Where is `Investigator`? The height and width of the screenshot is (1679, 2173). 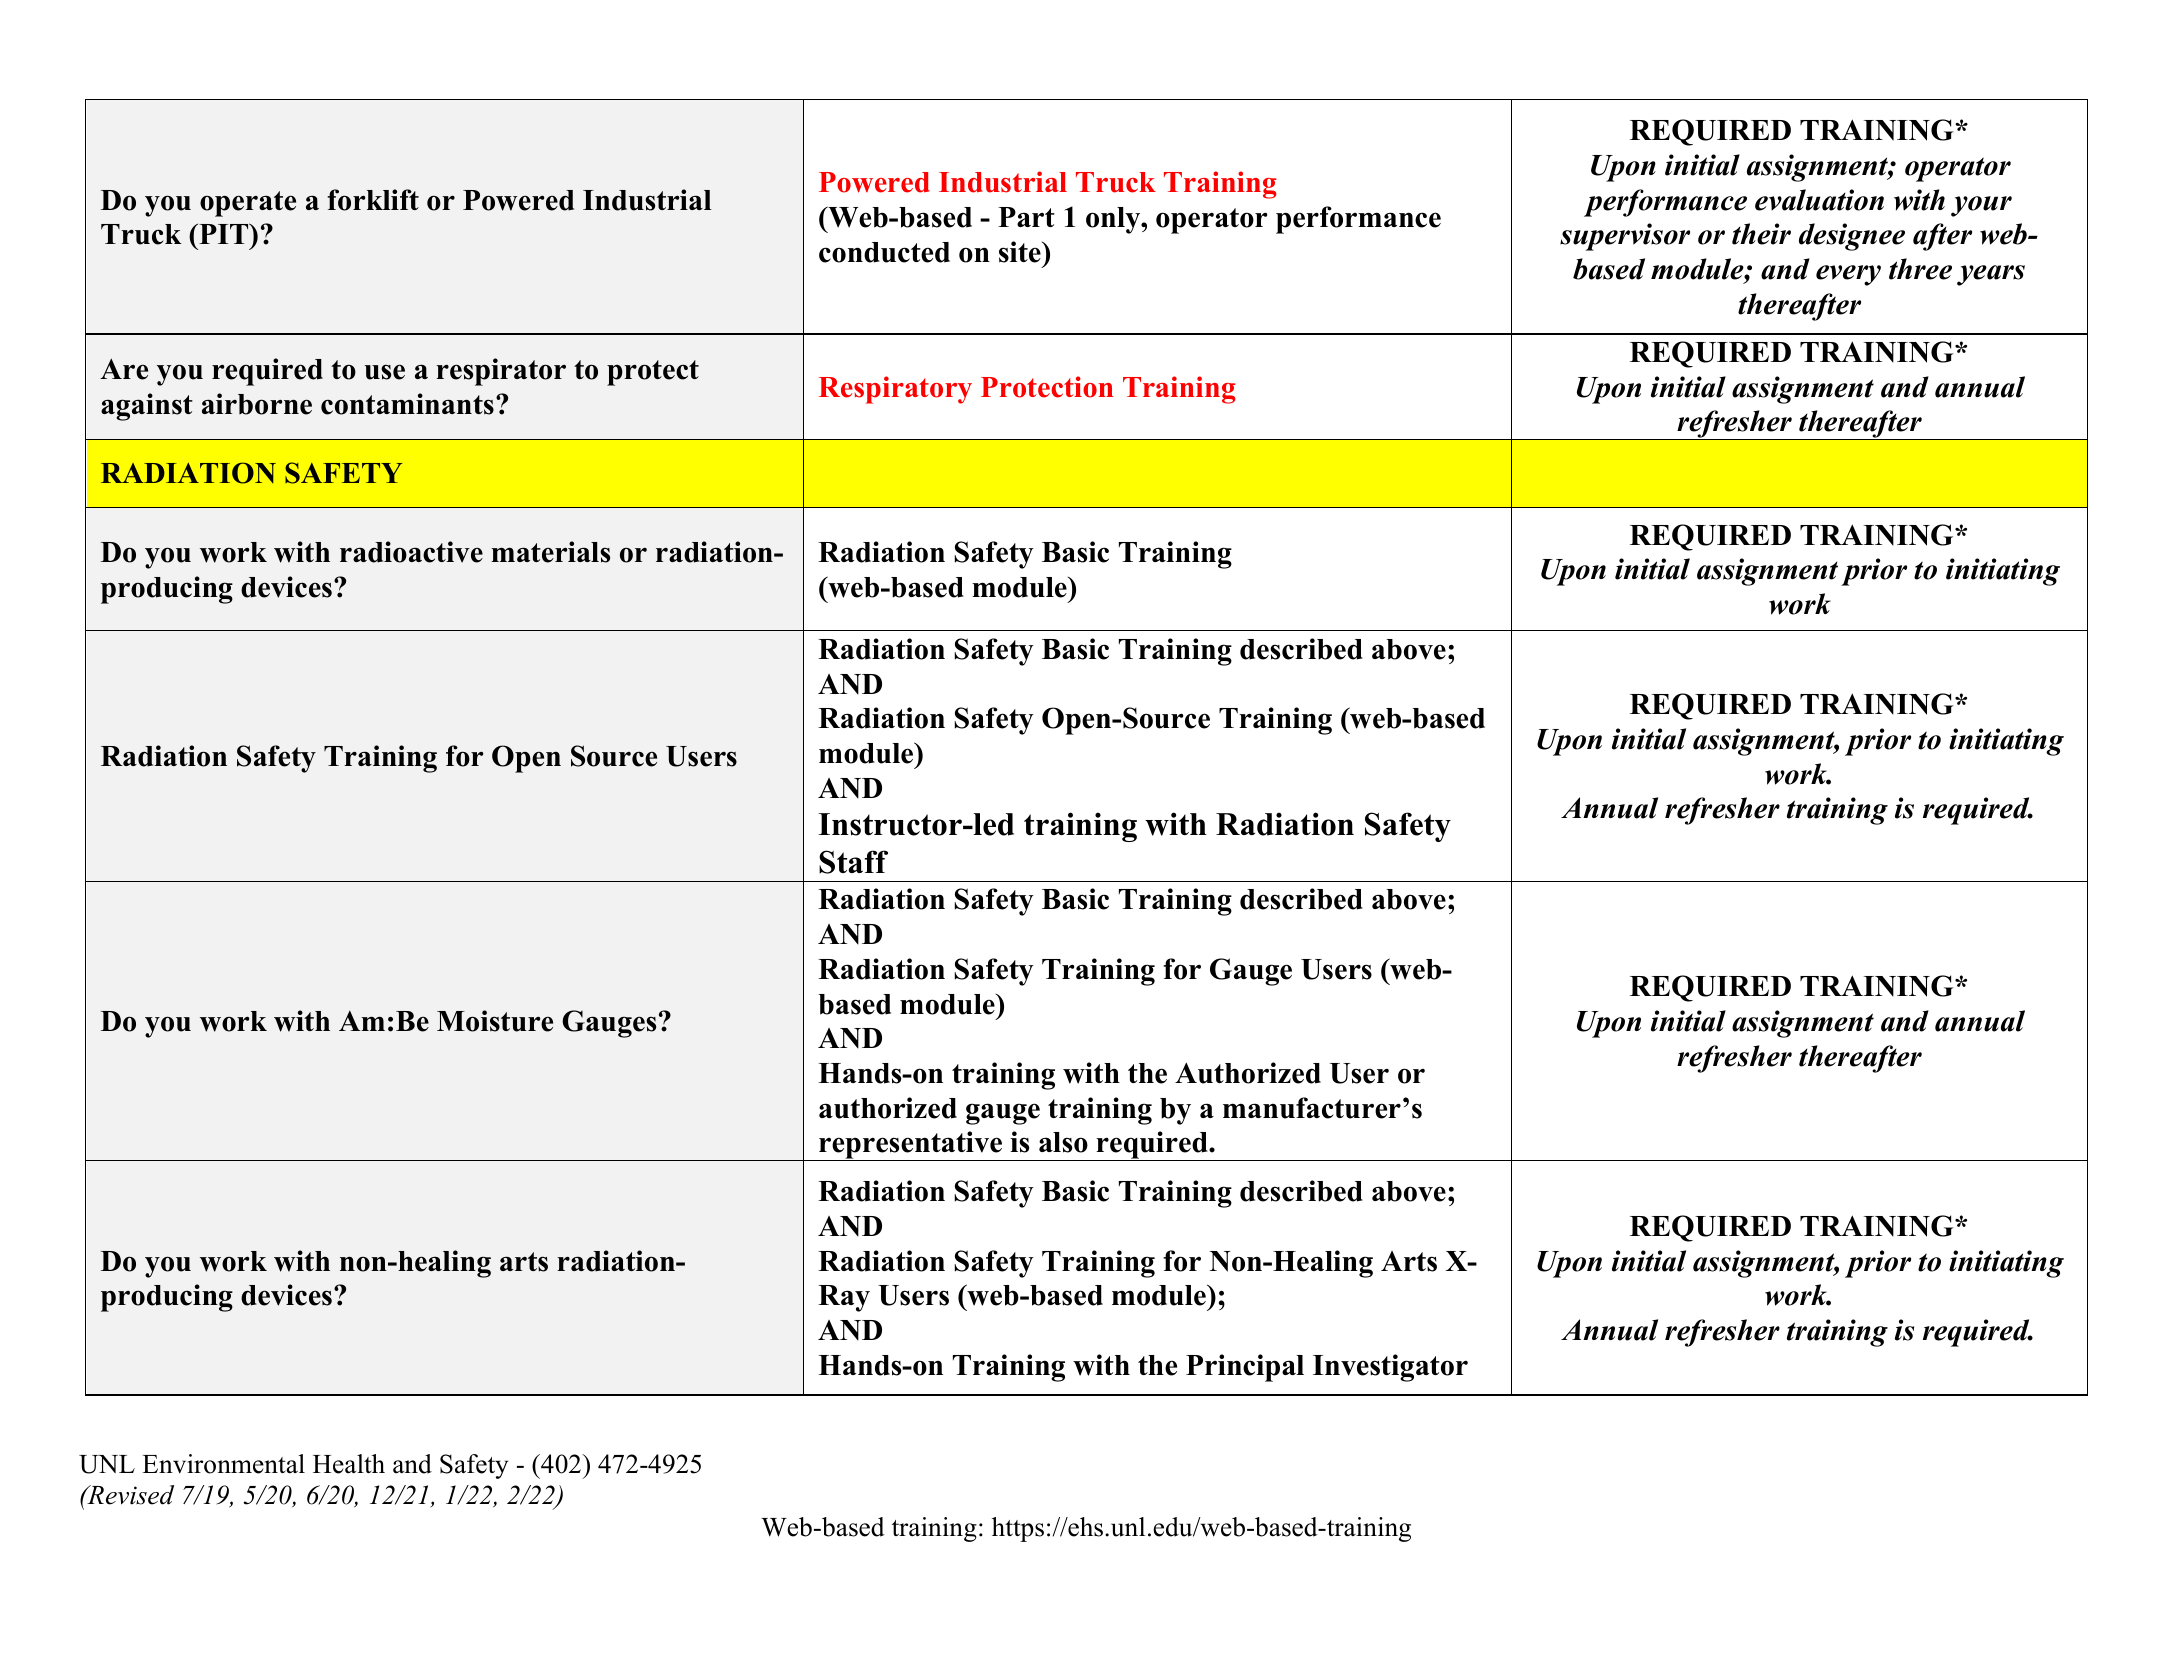 Investigator is located at coordinates (1390, 1368).
